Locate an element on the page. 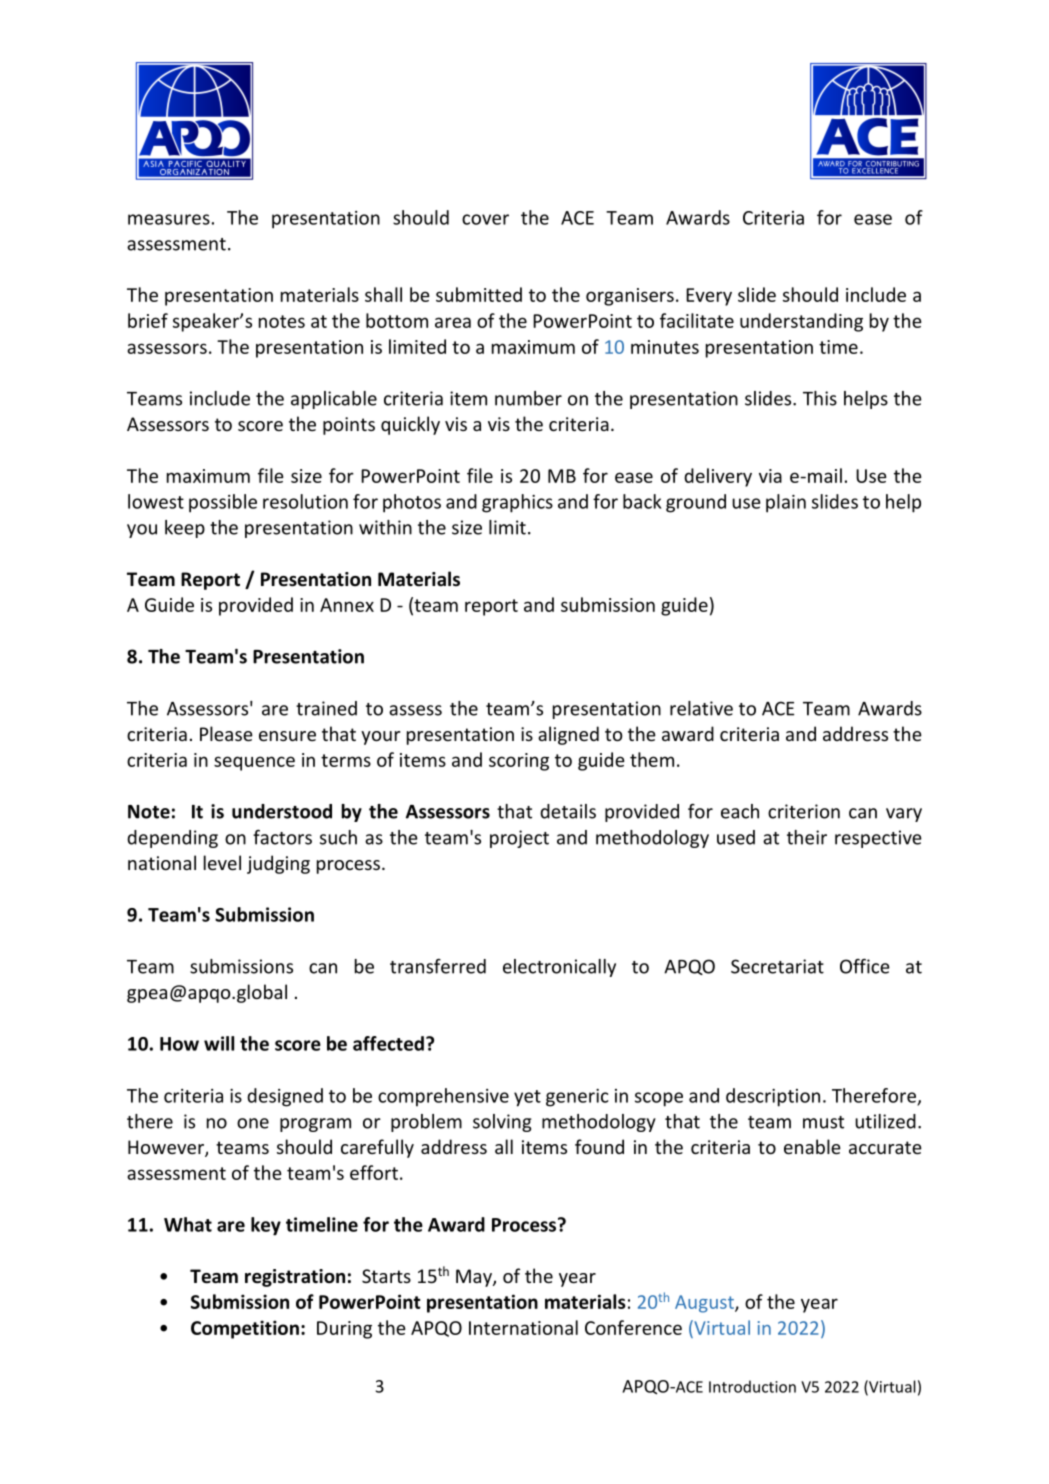  electronically is located at coordinates (559, 968).
